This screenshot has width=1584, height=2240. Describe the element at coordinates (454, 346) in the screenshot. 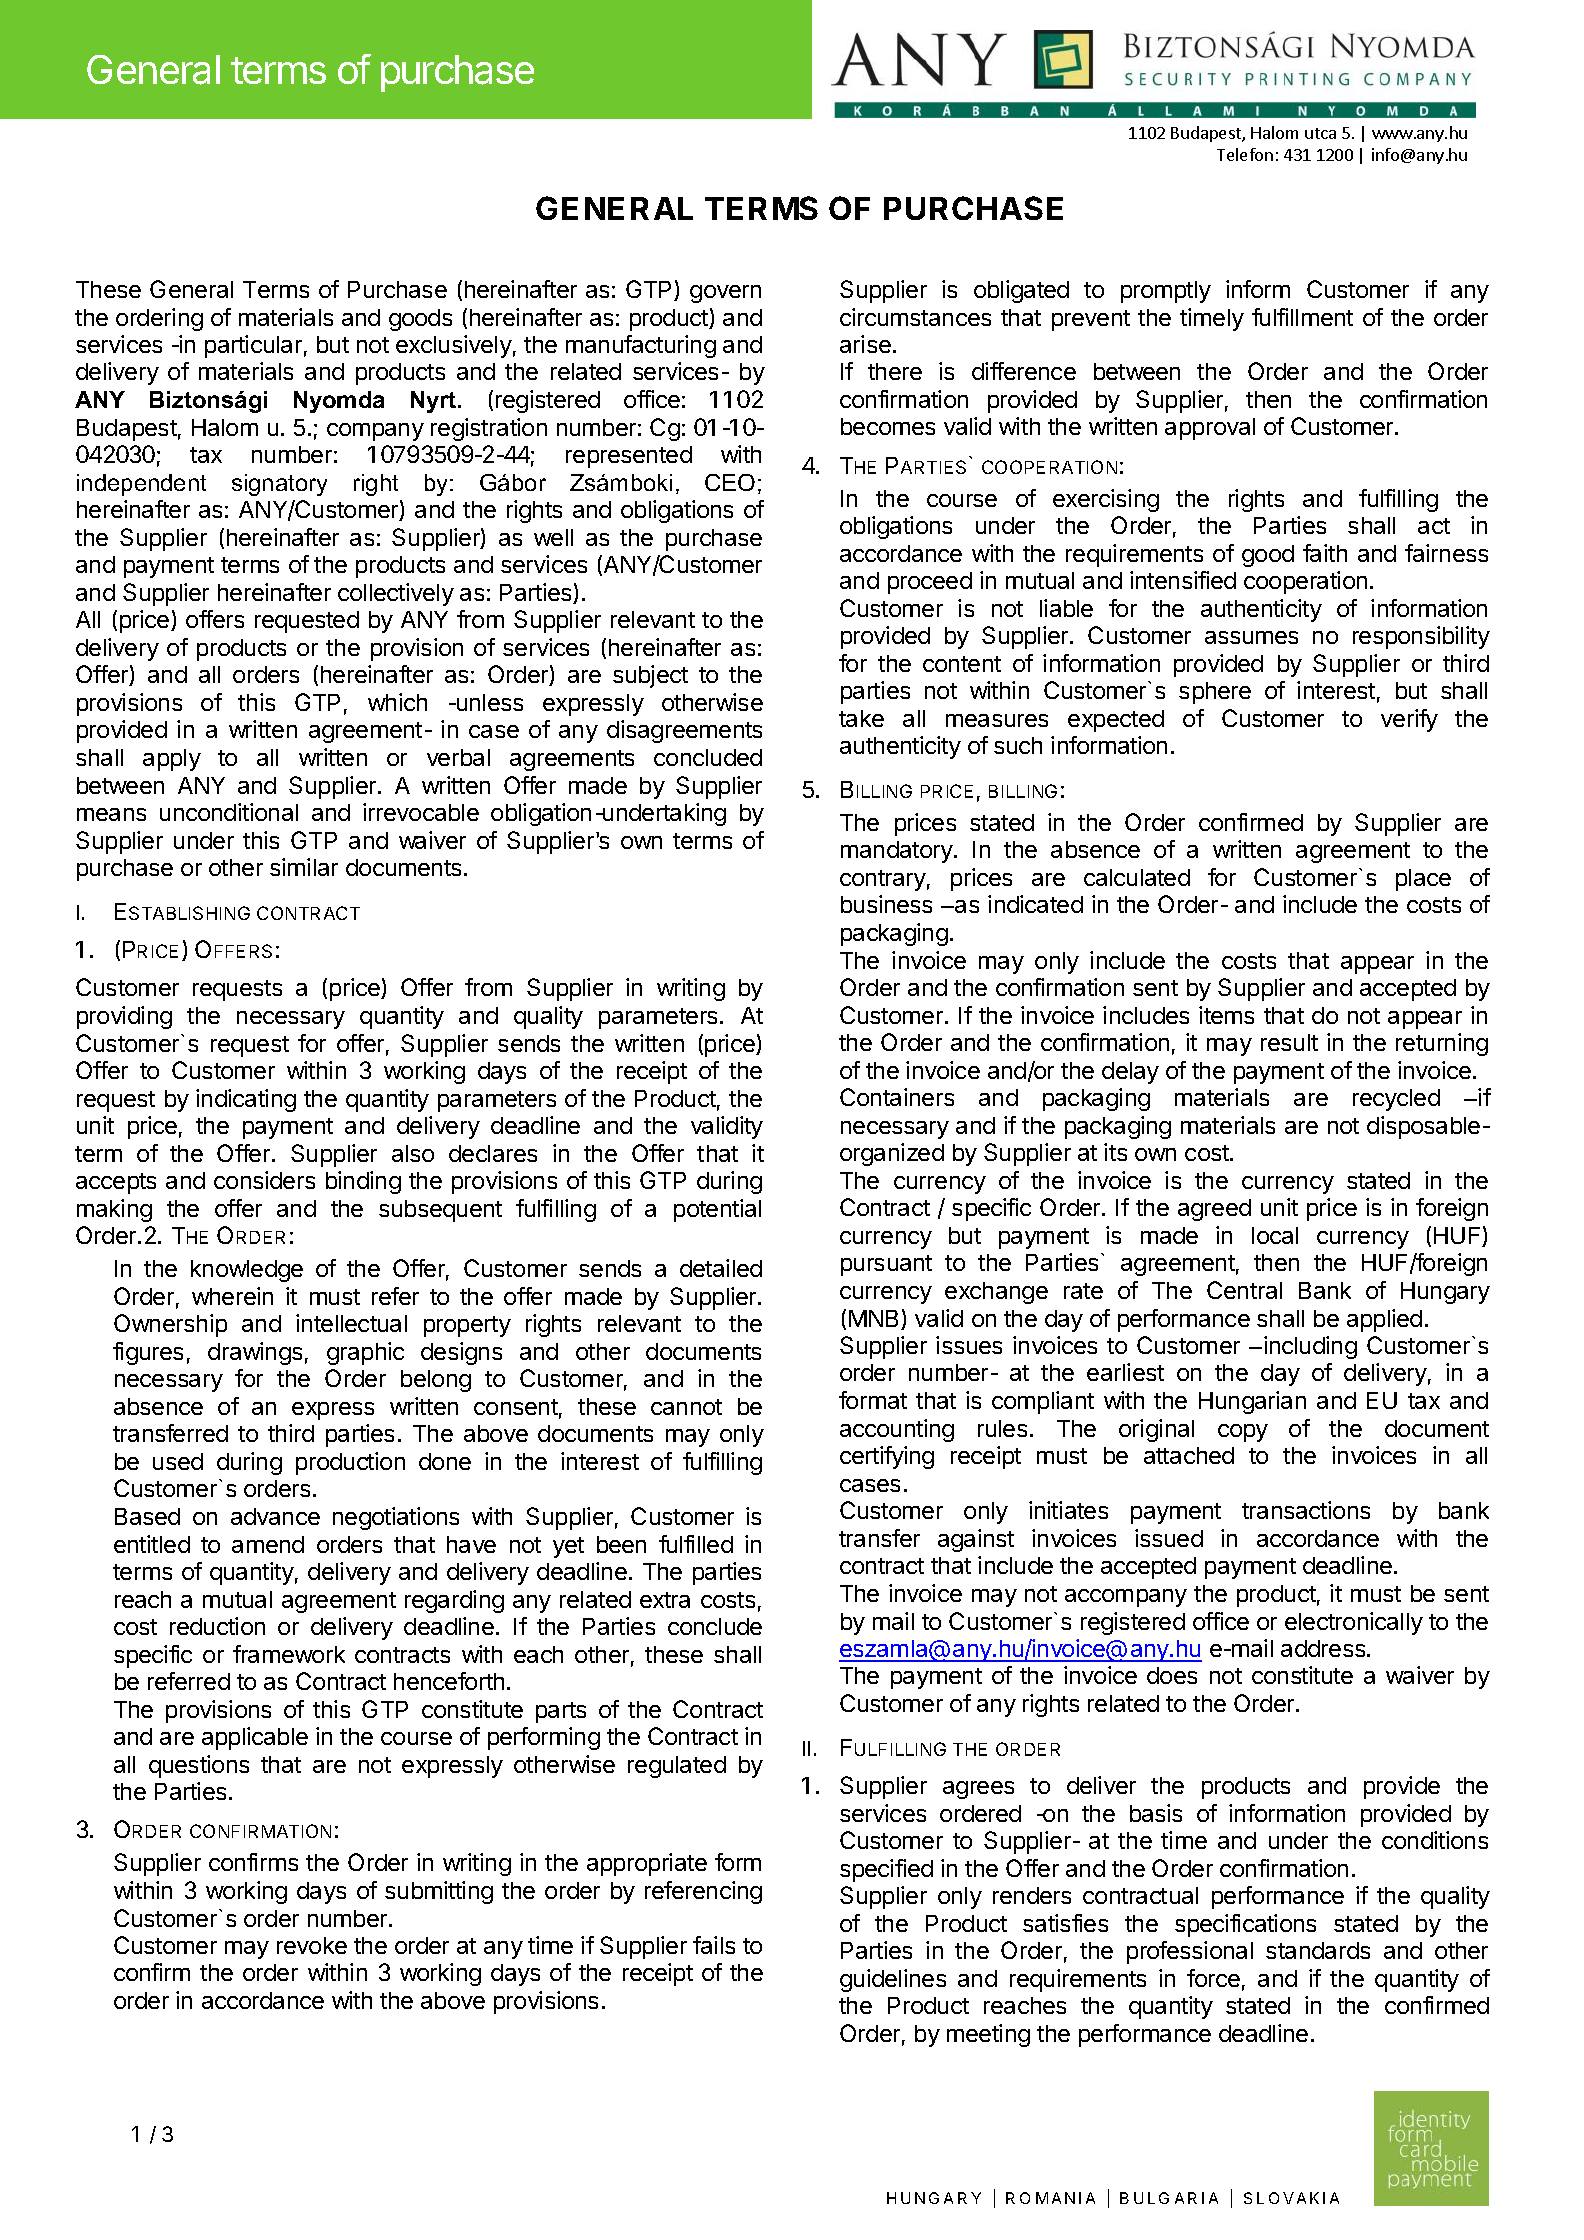

I see `exclusively` at that location.
